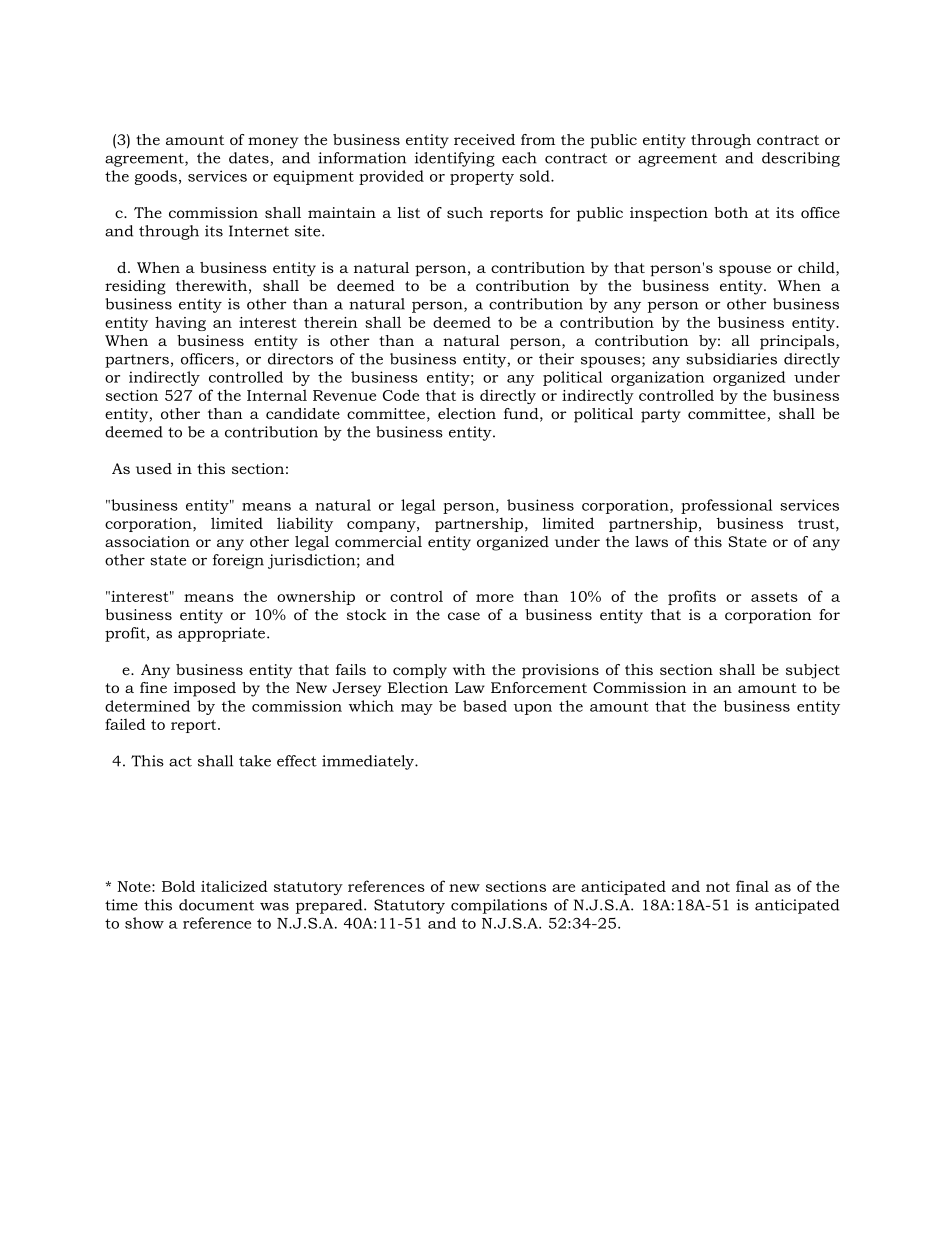 This screenshot has height=1233, width=952. What do you see at coordinates (250, 159) in the screenshot?
I see `dates` at bounding box center [250, 159].
